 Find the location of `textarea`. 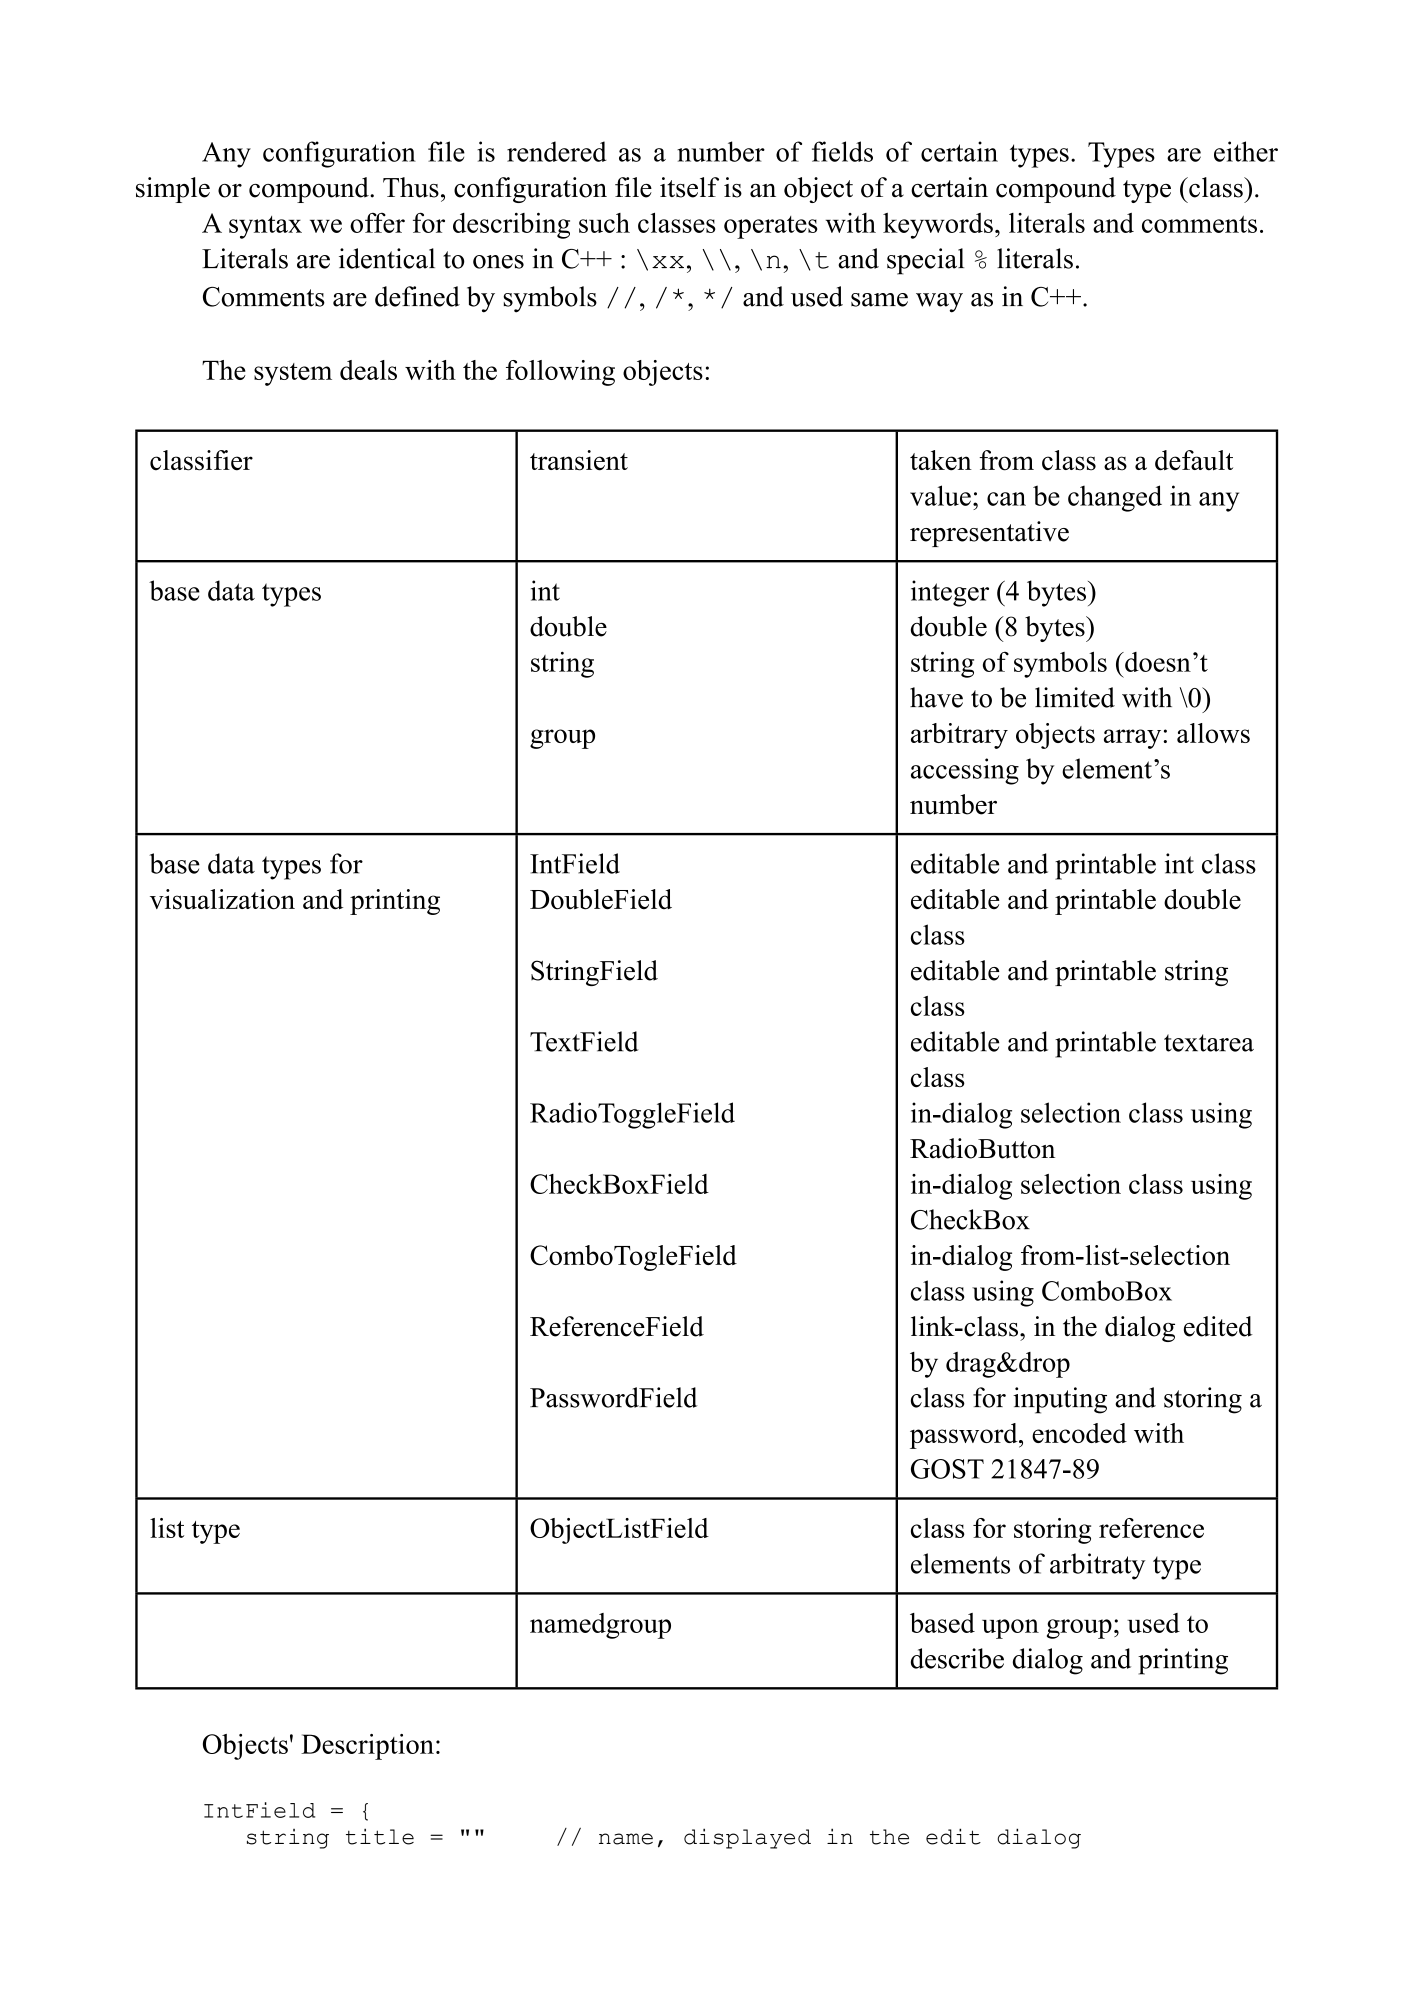

textarea is located at coordinates (1209, 1043).
